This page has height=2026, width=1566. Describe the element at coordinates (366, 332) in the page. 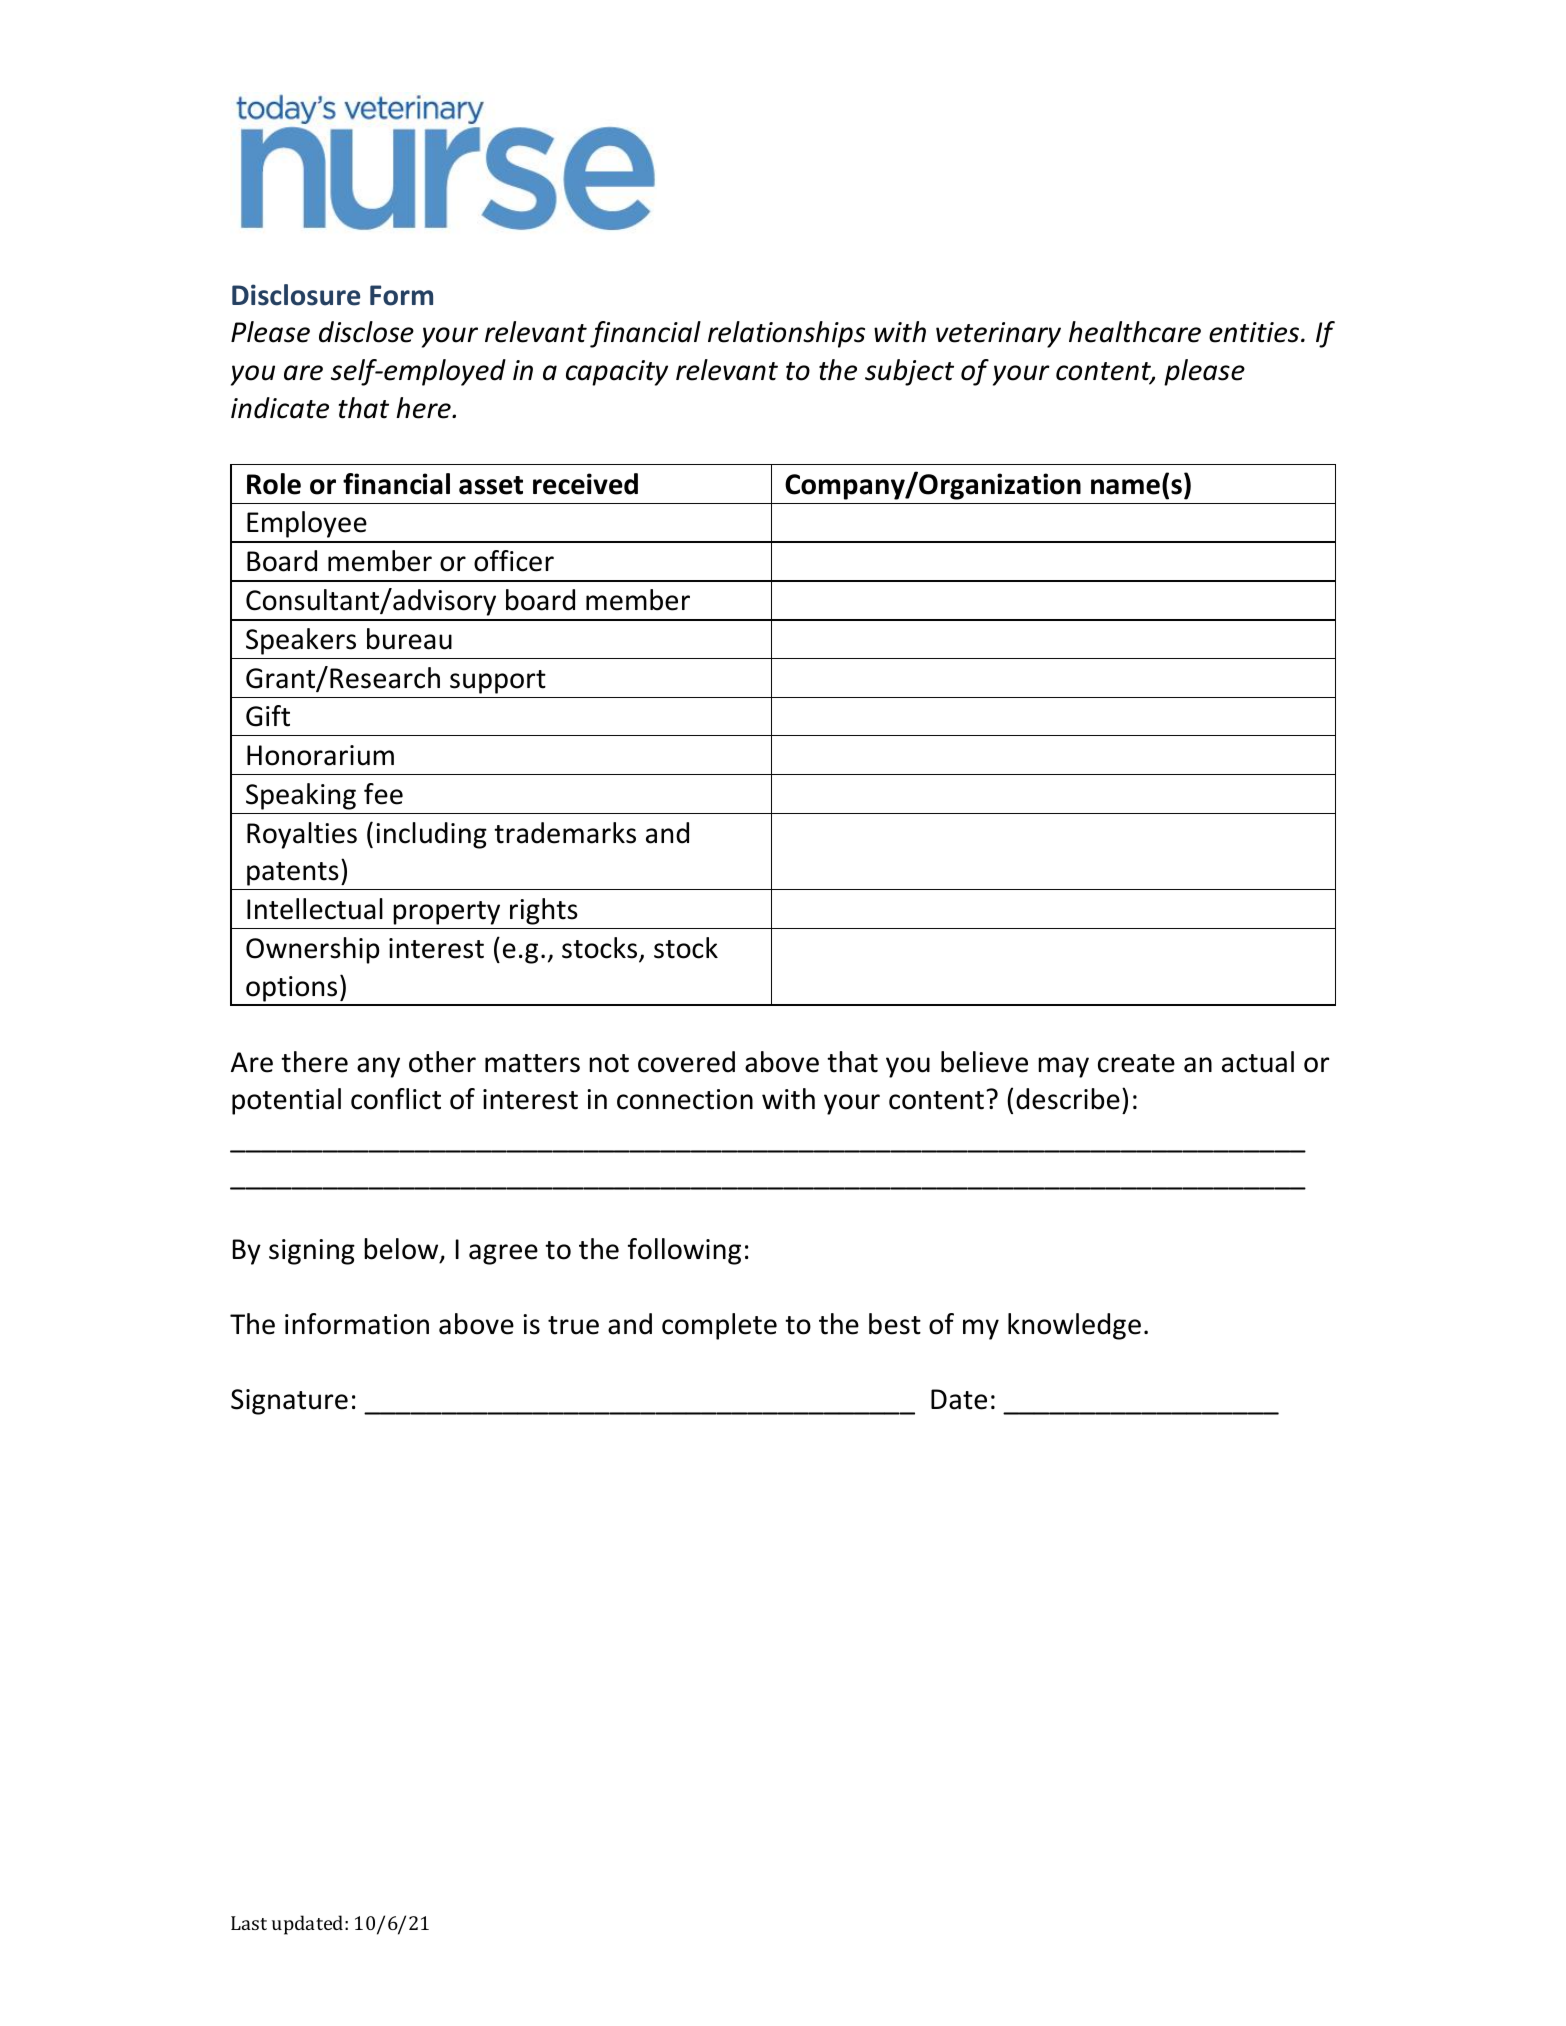

I see `disclose` at that location.
